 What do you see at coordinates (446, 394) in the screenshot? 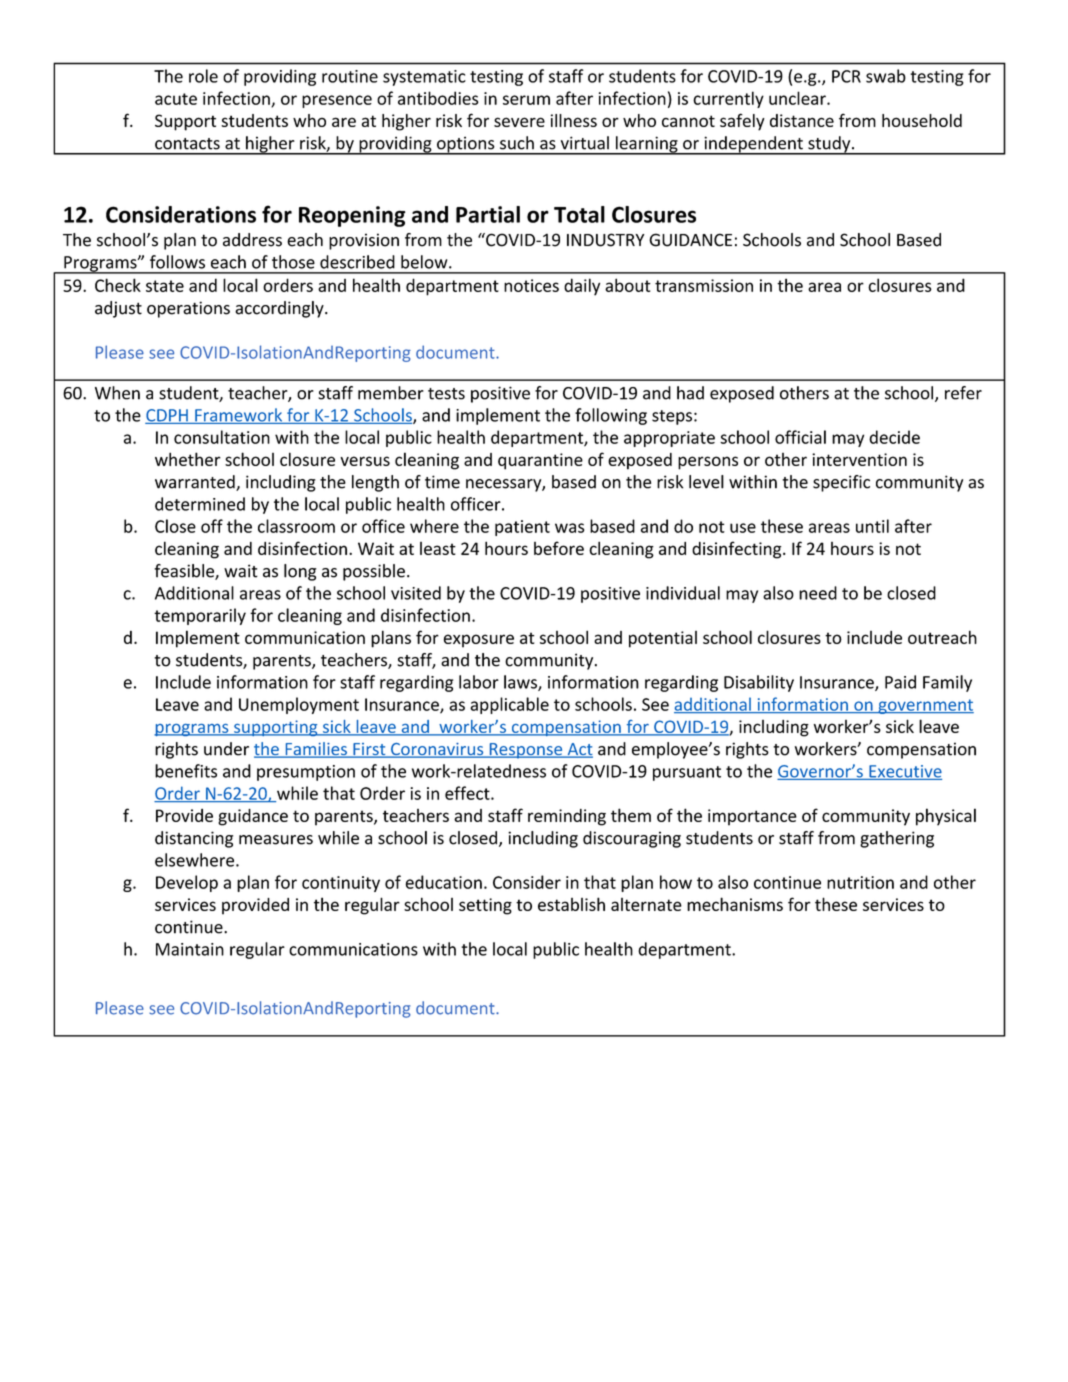
I see `tests` at bounding box center [446, 394].
